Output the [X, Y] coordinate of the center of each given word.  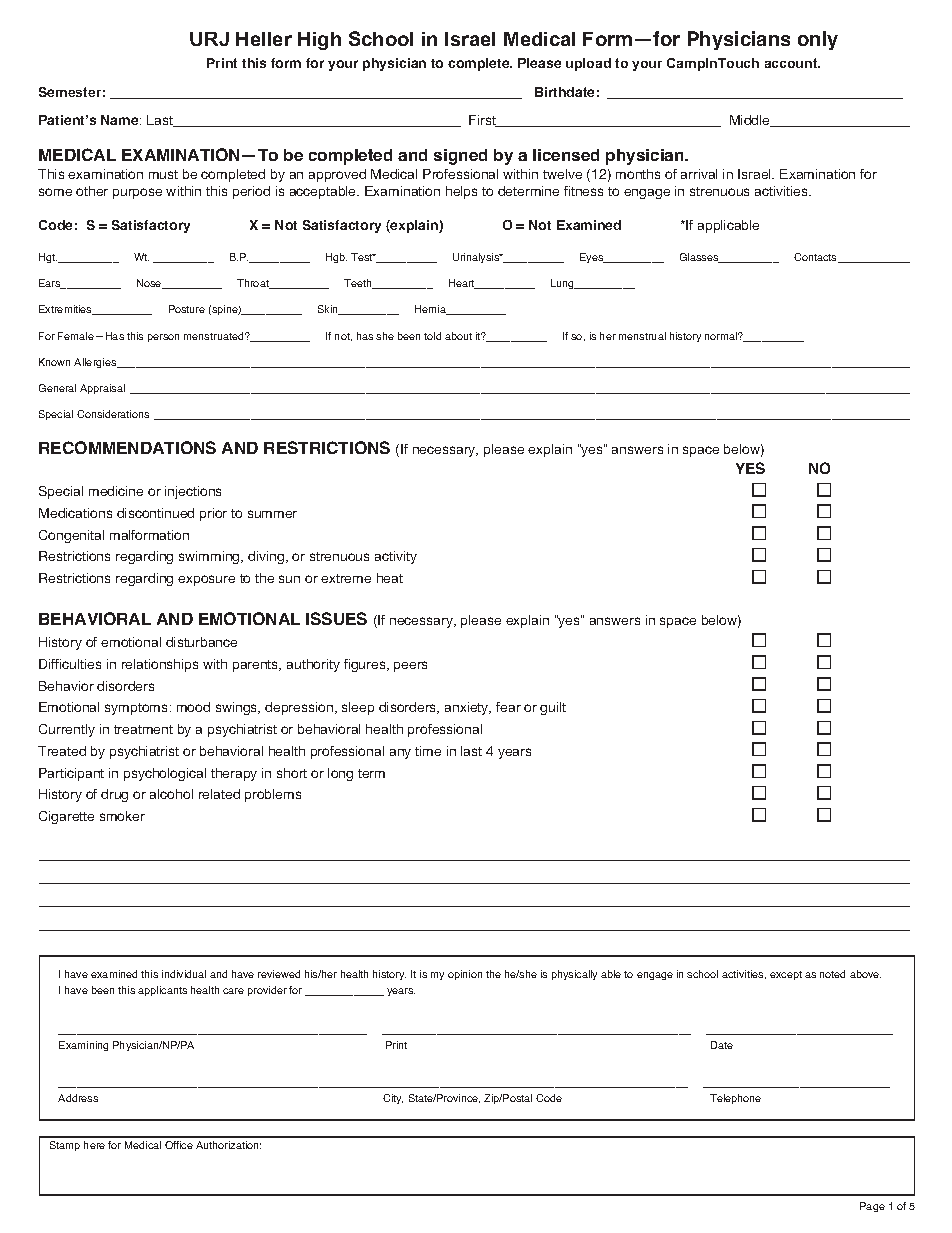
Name [121, 120]
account [792, 63]
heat [390, 578]
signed [460, 157]
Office [179, 1145]
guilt [553, 708]
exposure [206, 580]
